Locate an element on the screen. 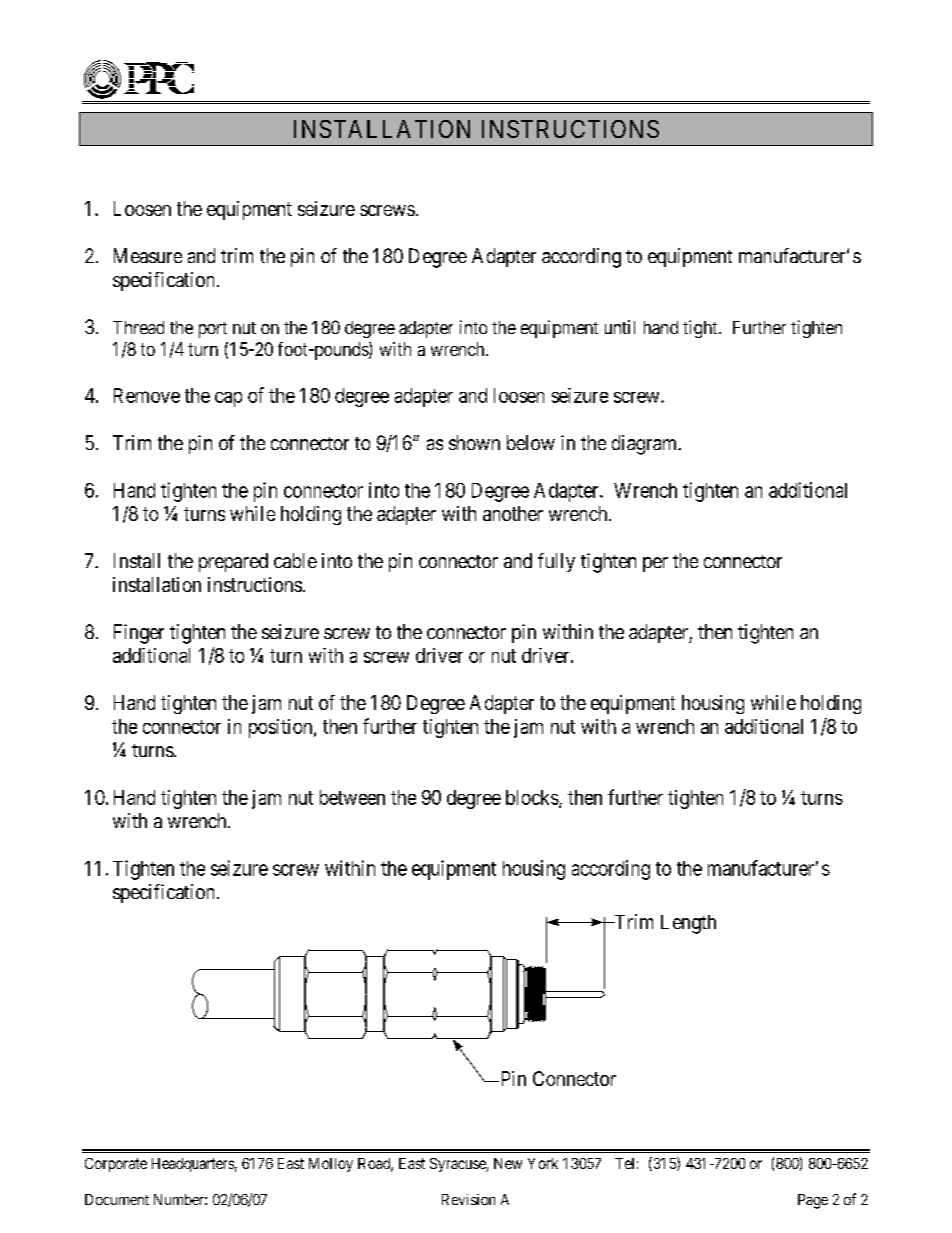 Image resolution: width=952 pixels, height=1233 pixels. diagram is located at coordinates (646, 445).
